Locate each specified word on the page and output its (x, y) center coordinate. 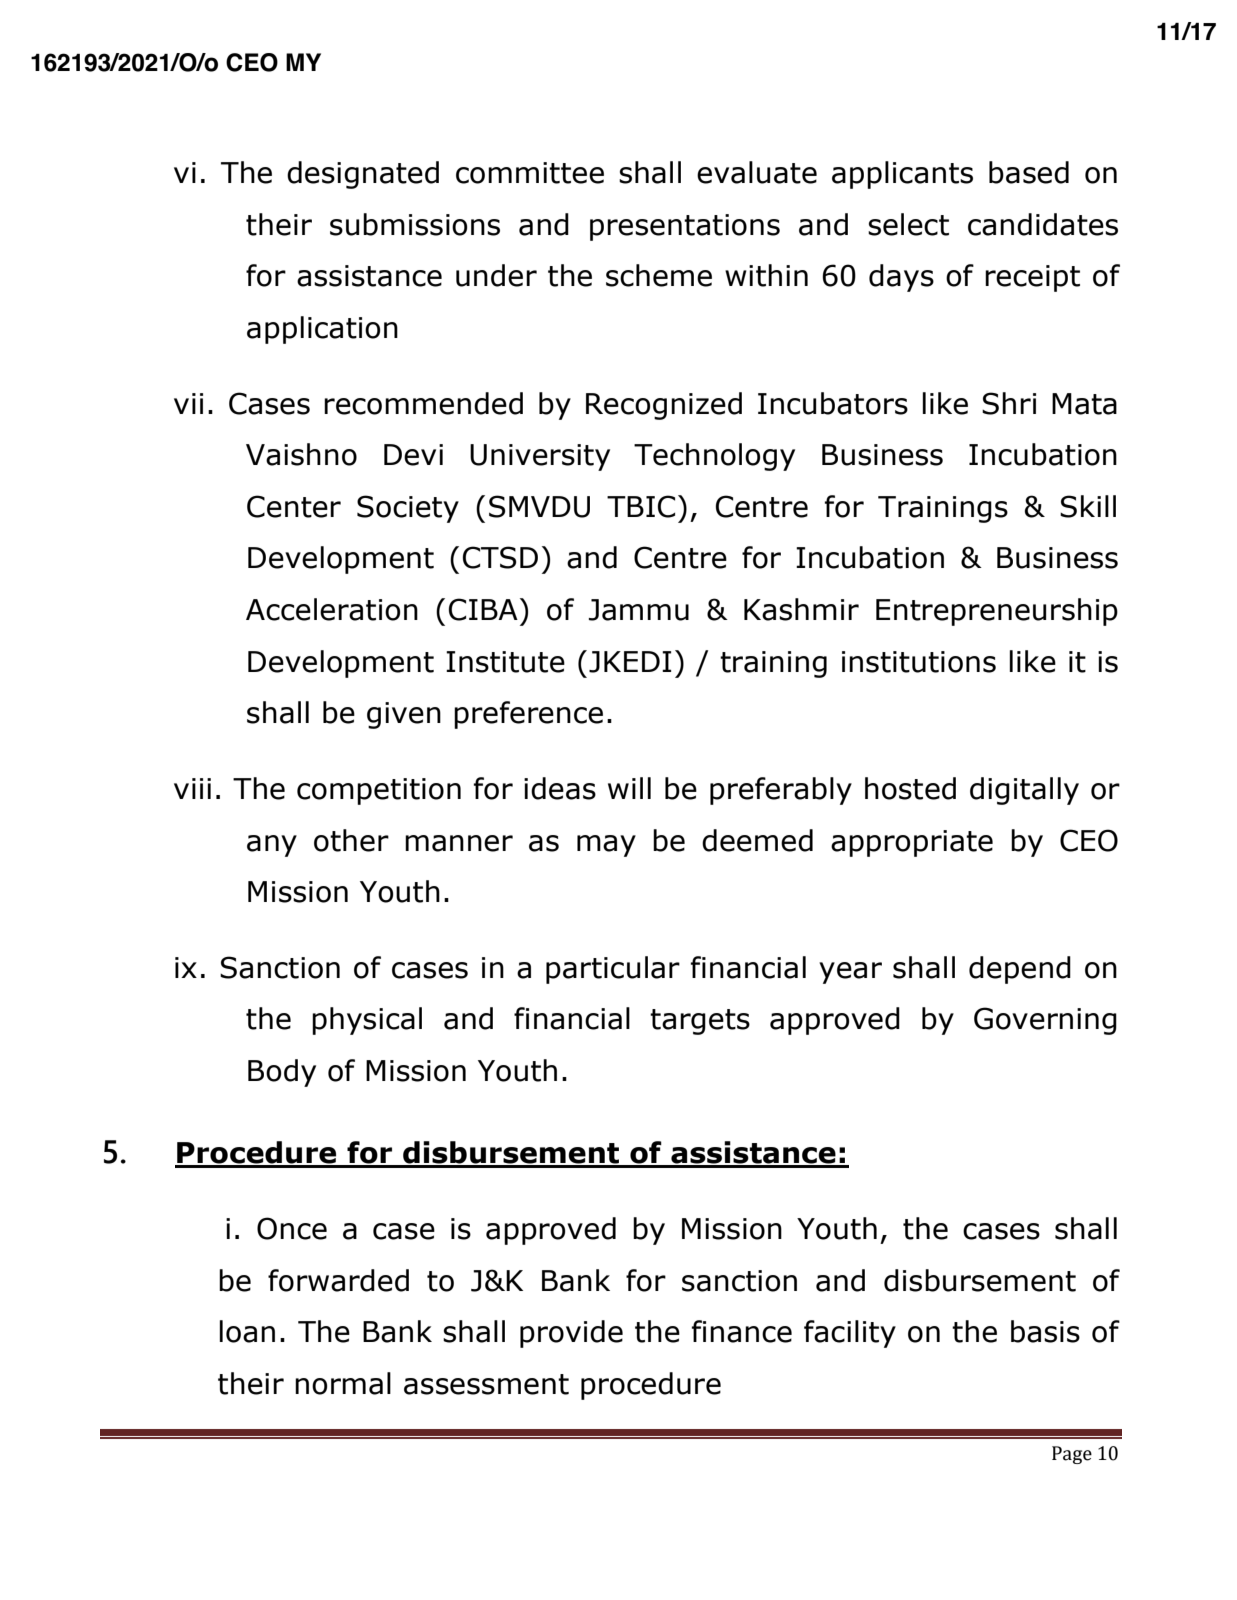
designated (363, 175)
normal (343, 1383)
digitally (1024, 791)
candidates (1043, 224)
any (272, 846)
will (629, 788)
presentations (685, 227)
